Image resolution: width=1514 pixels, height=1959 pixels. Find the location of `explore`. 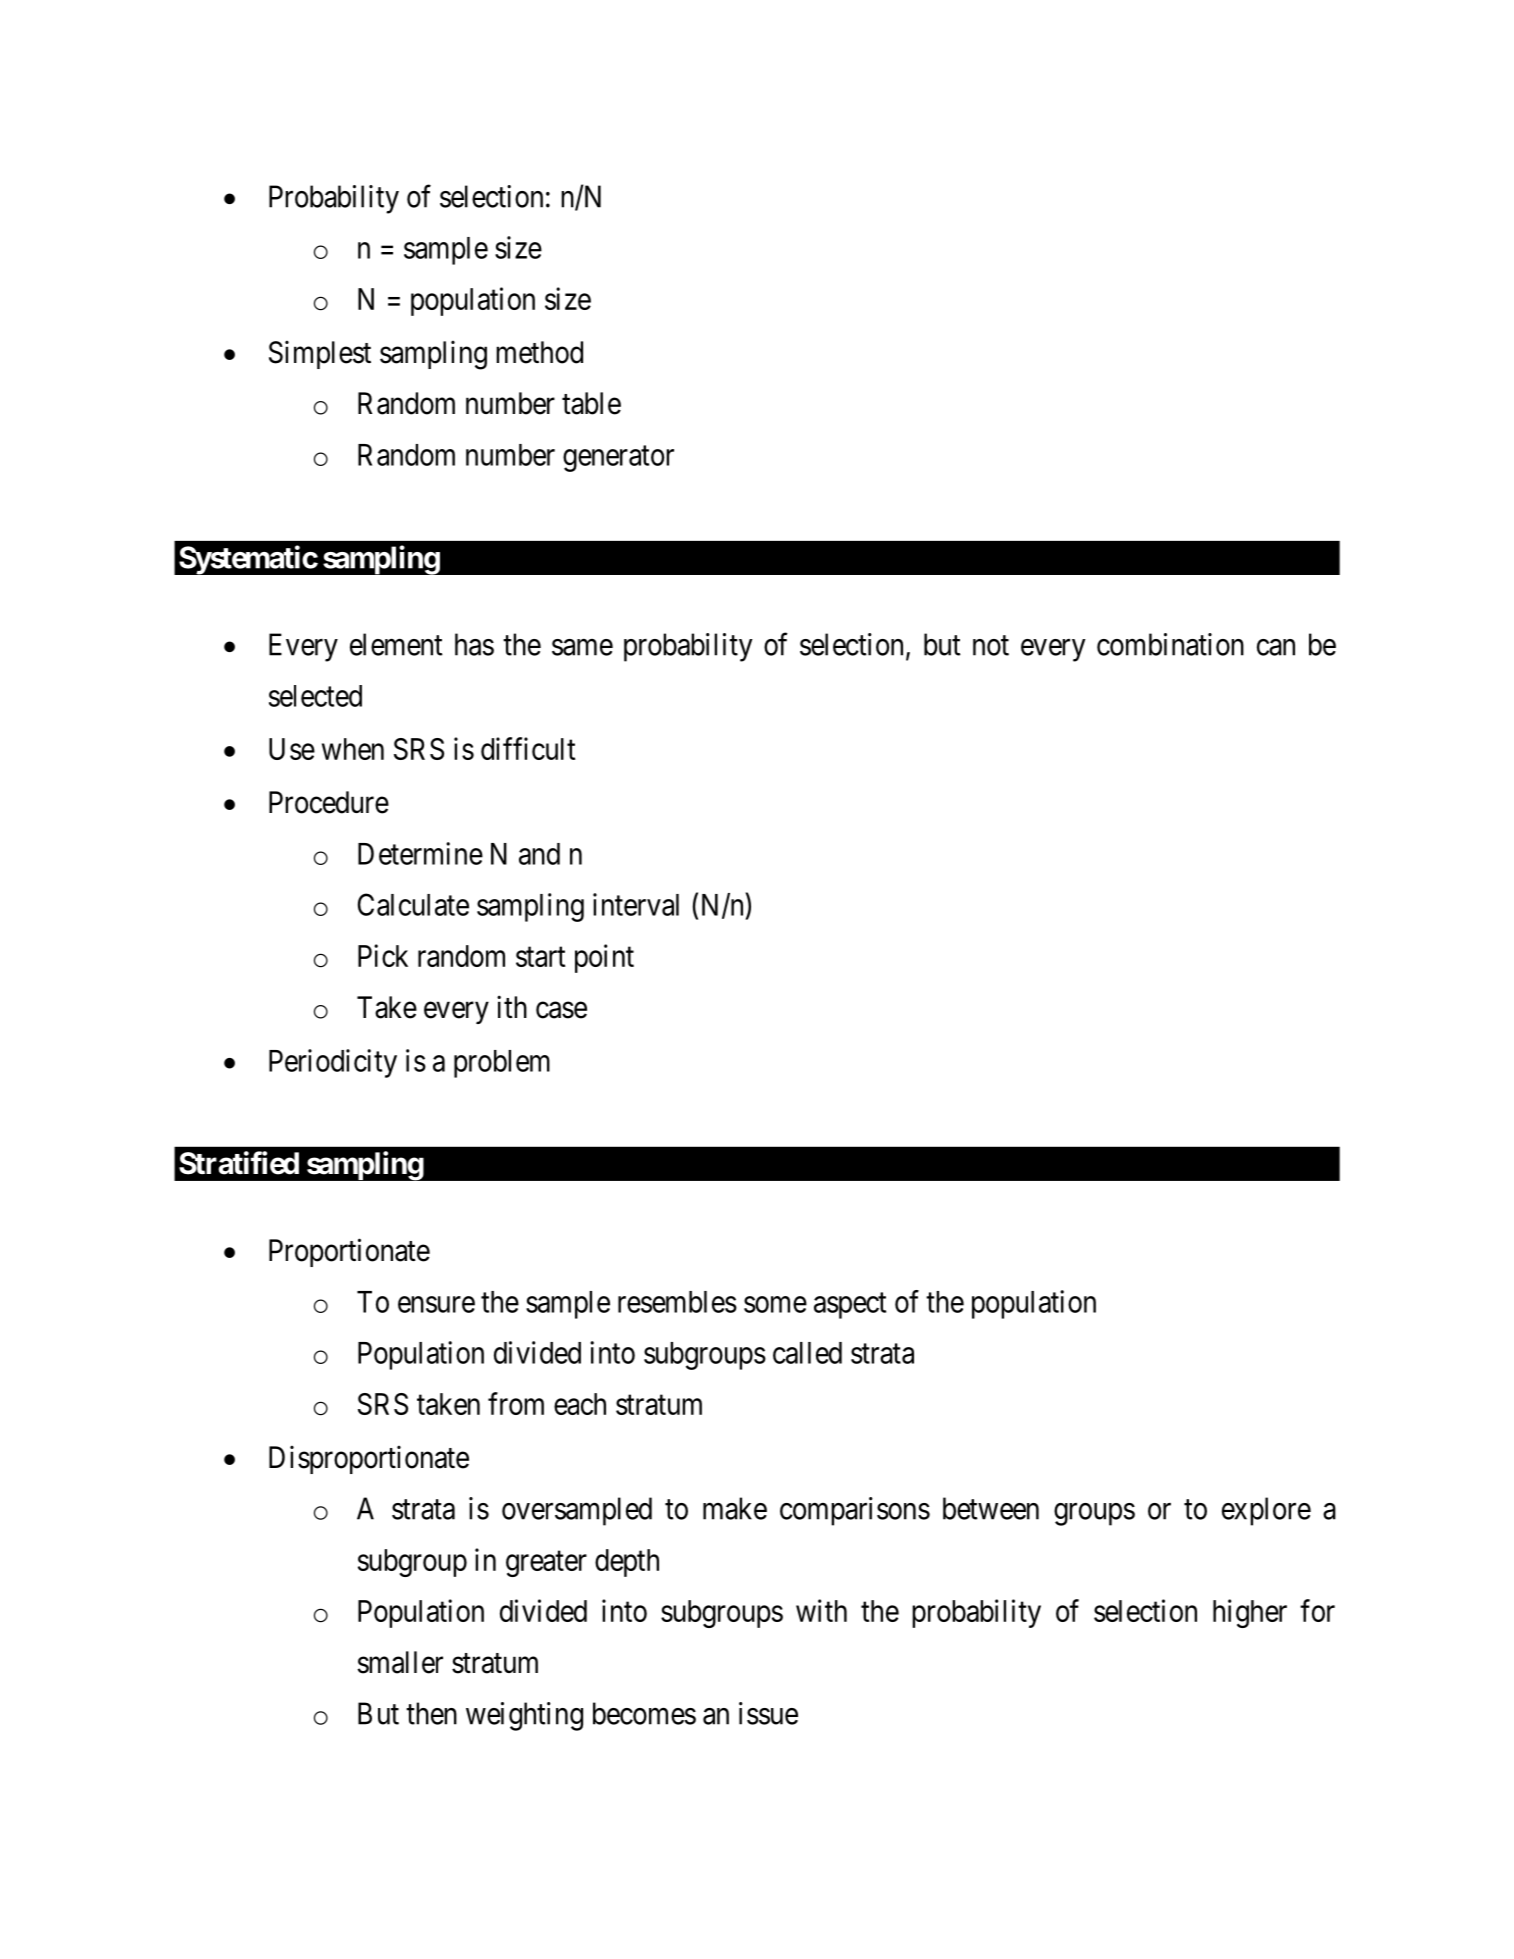

explore is located at coordinates (1266, 1511).
